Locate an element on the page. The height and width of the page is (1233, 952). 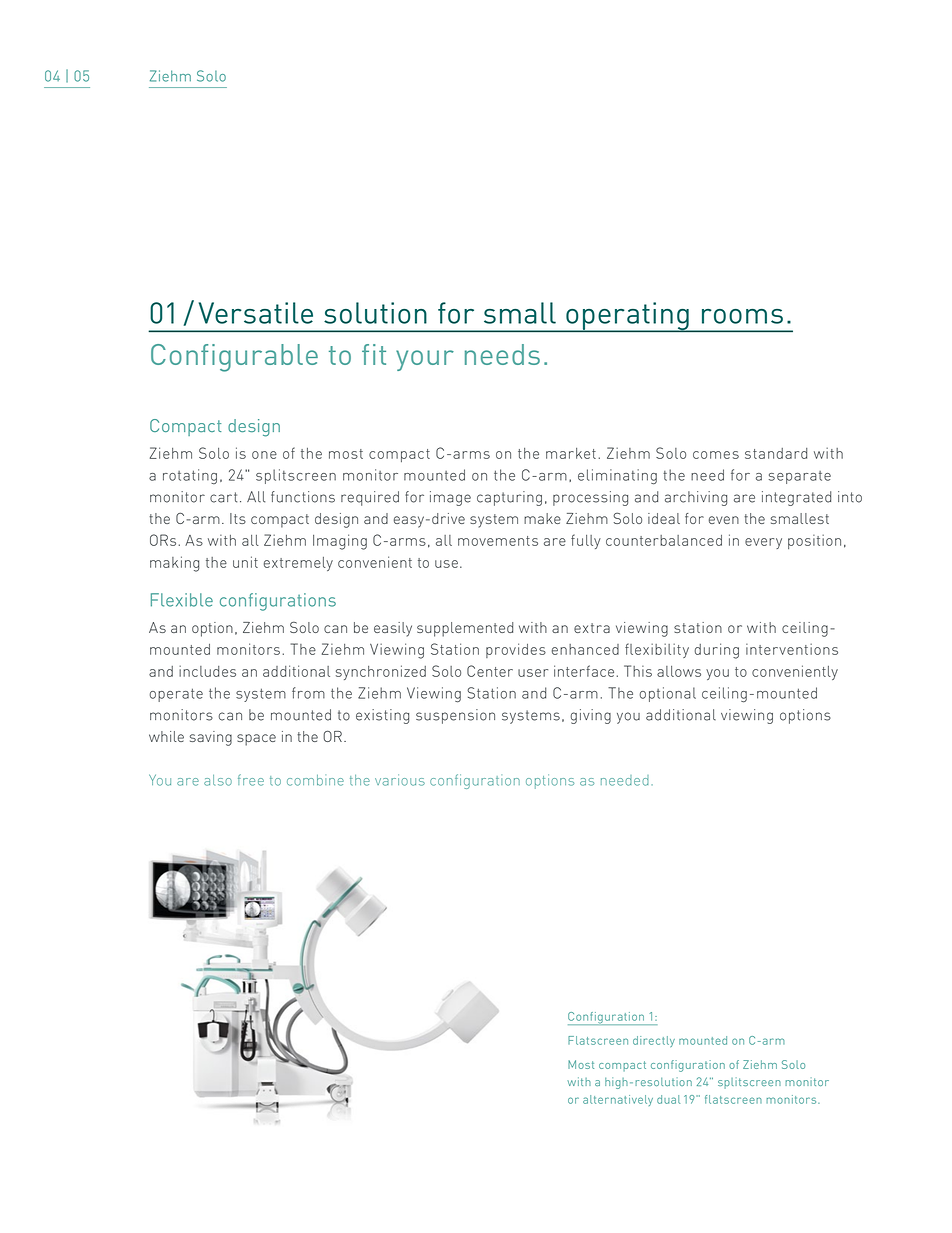
your is located at coordinates (425, 360).
